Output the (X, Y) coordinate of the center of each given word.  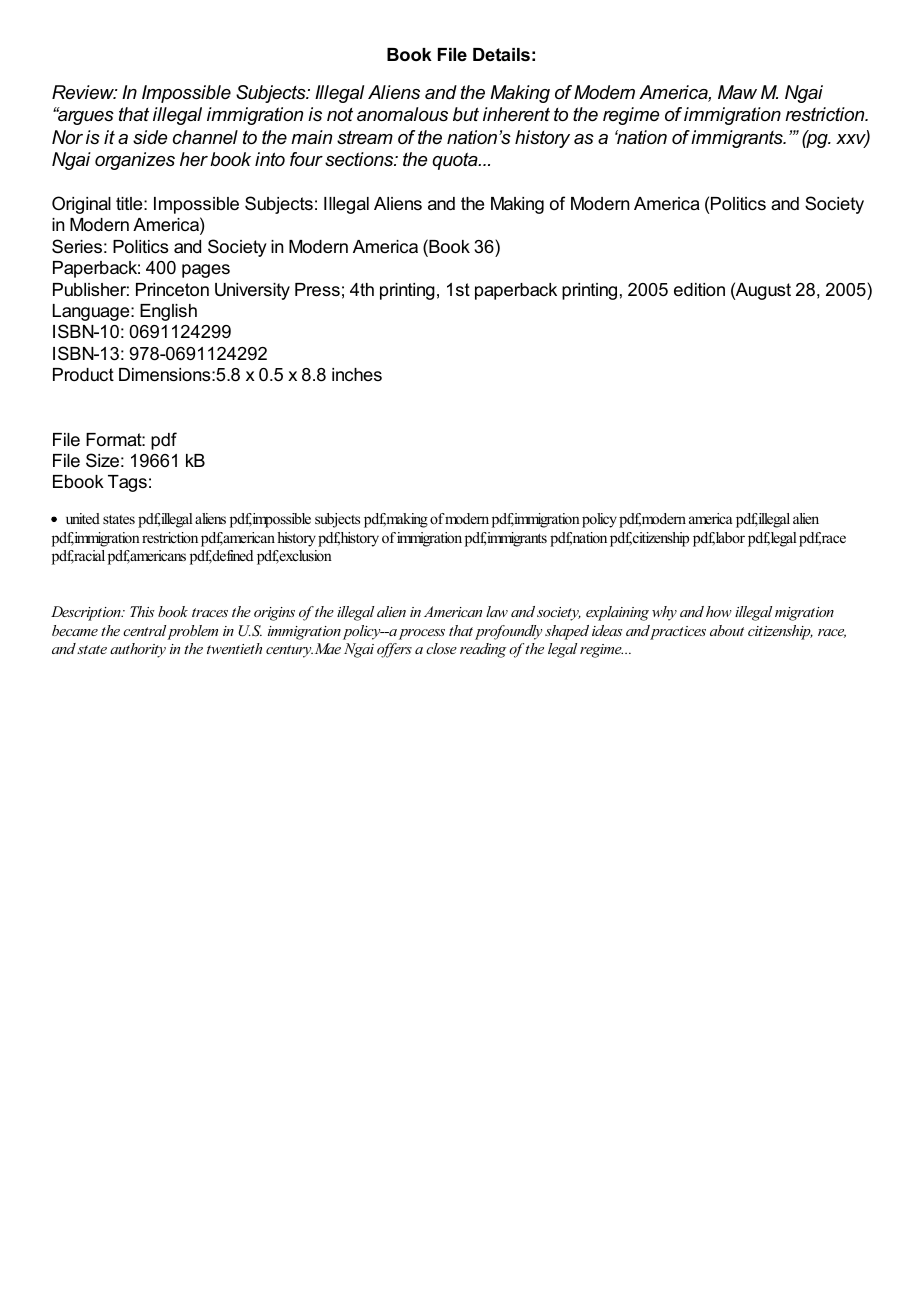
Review (84, 92)
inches (357, 374)
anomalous (402, 114)
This (142, 611)
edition (699, 290)
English (168, 312)
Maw (737, 92)
